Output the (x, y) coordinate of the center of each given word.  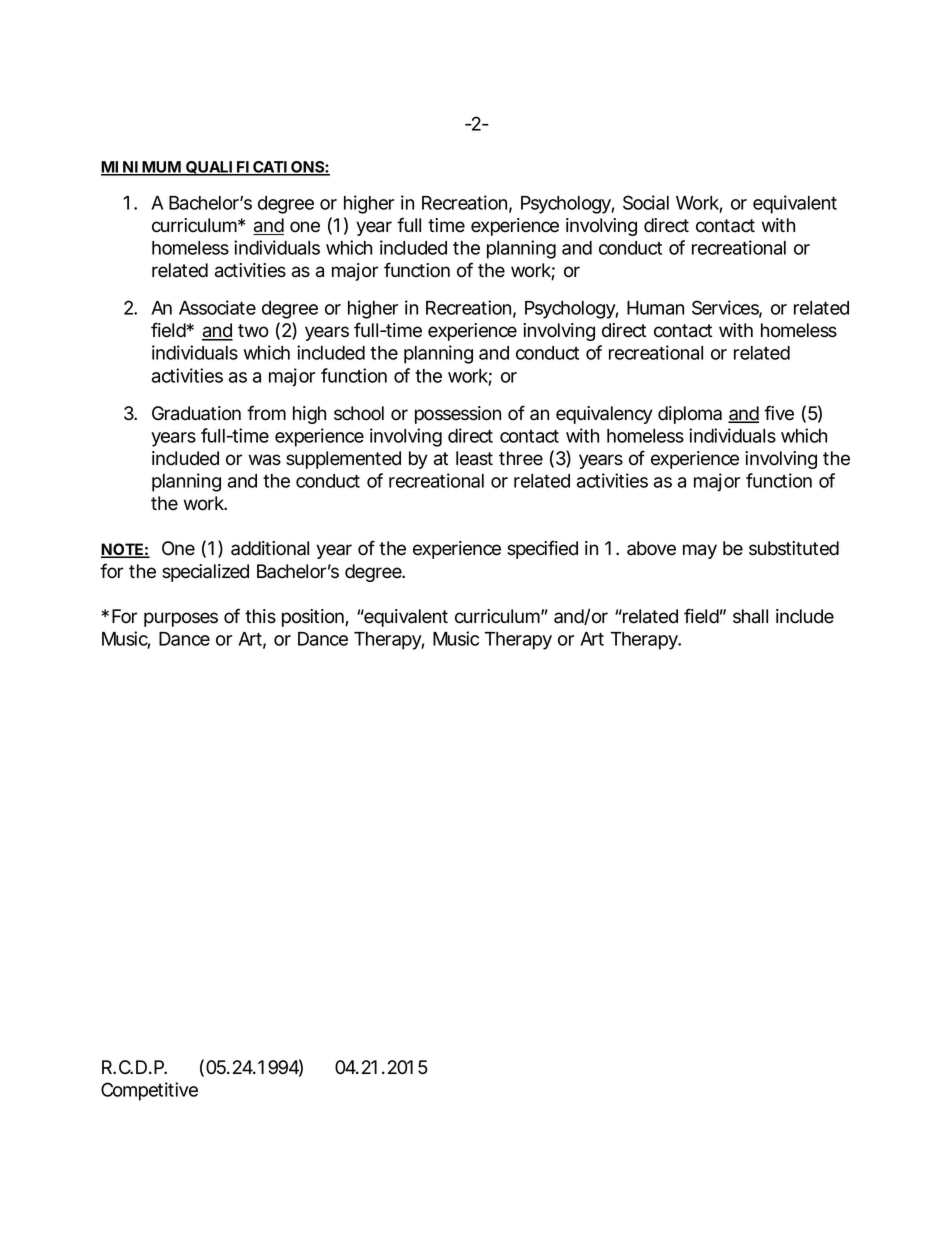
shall (750, 616)
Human (655, 308)
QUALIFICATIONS (254, 168)
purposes (181, 619)
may (700, 551)
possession (458, 415)
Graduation (196, 413)
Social (646, 202)
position (314, 618)
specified (542, 549)
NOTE (122, 550)
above (651, 548)
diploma (690, 415)
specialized (205, 573)
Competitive (149, 1091)
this (260, 616)
